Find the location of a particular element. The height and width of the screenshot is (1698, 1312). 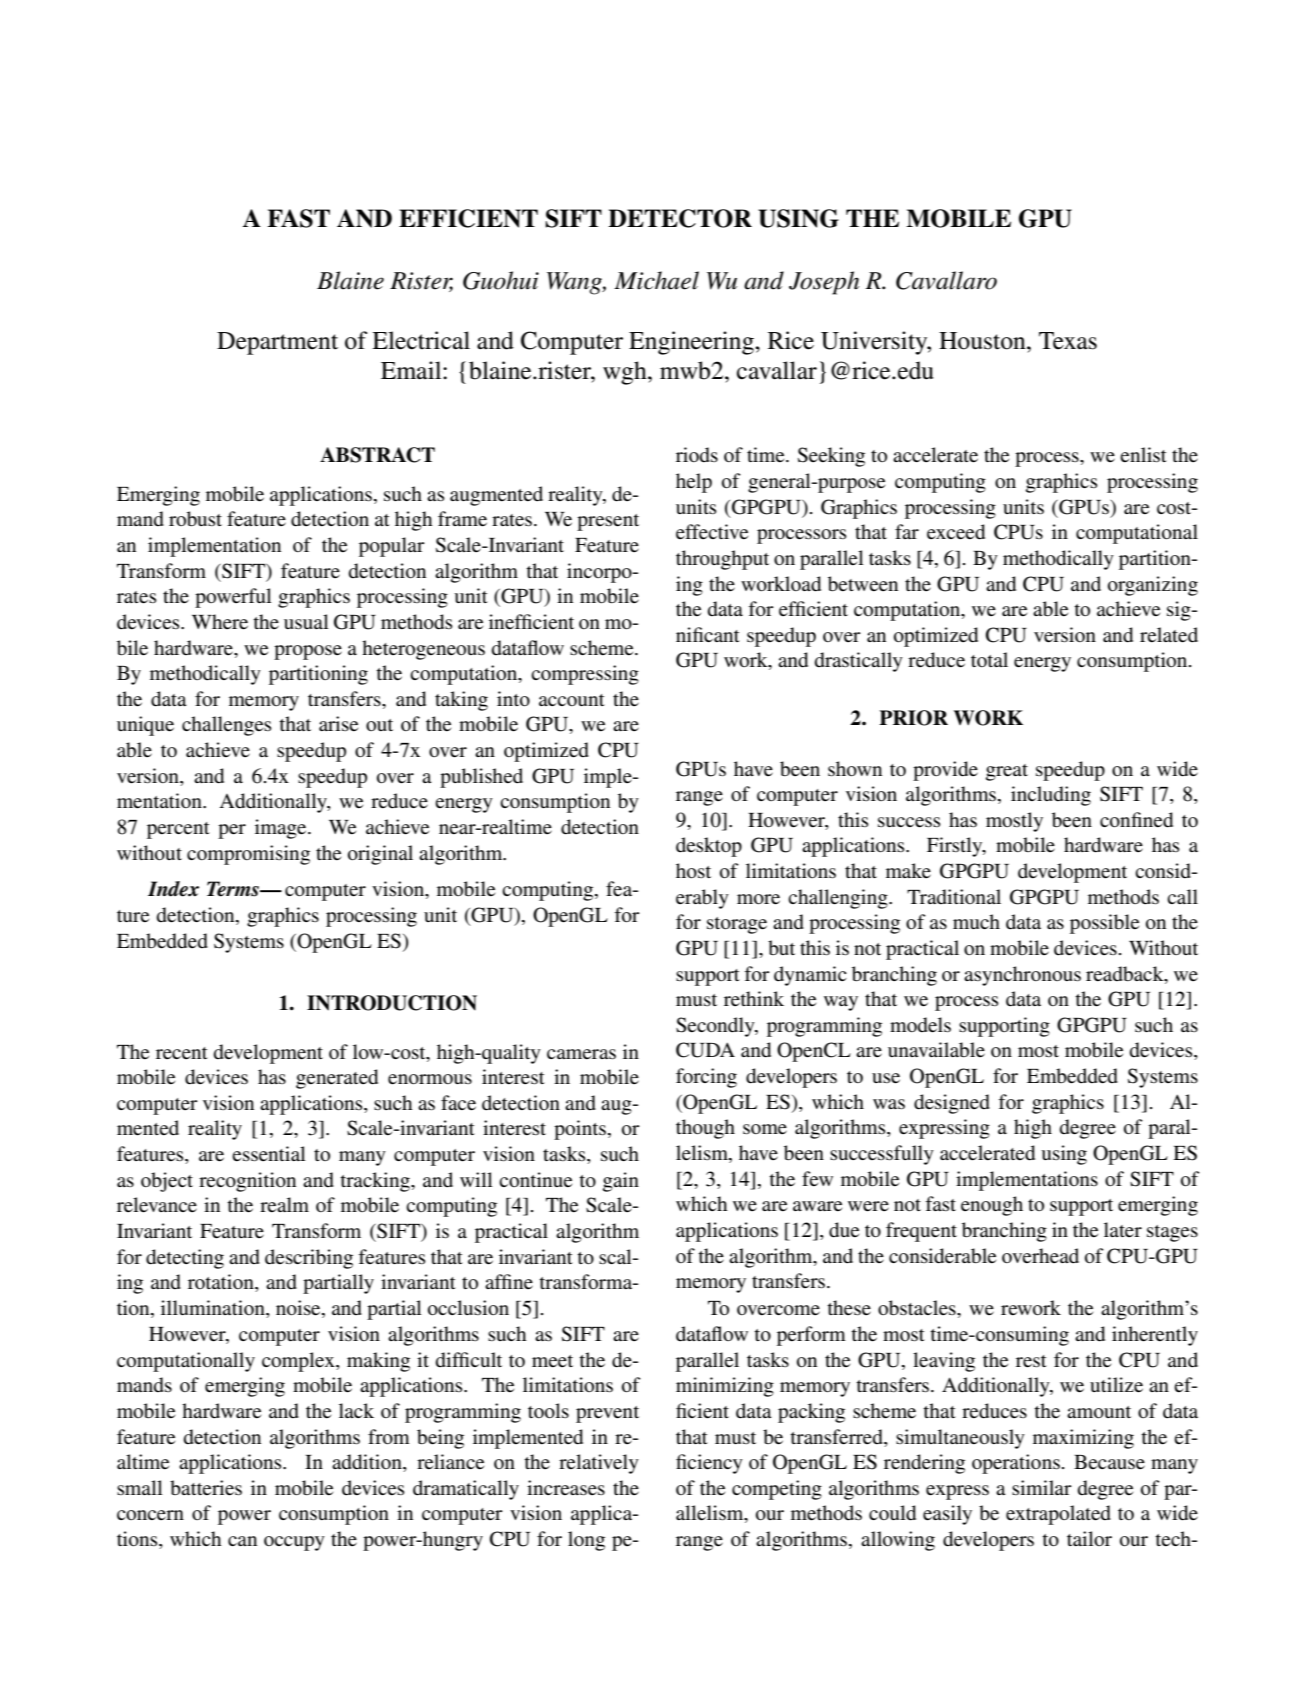

compromising is located at coordinates (248, 855).
